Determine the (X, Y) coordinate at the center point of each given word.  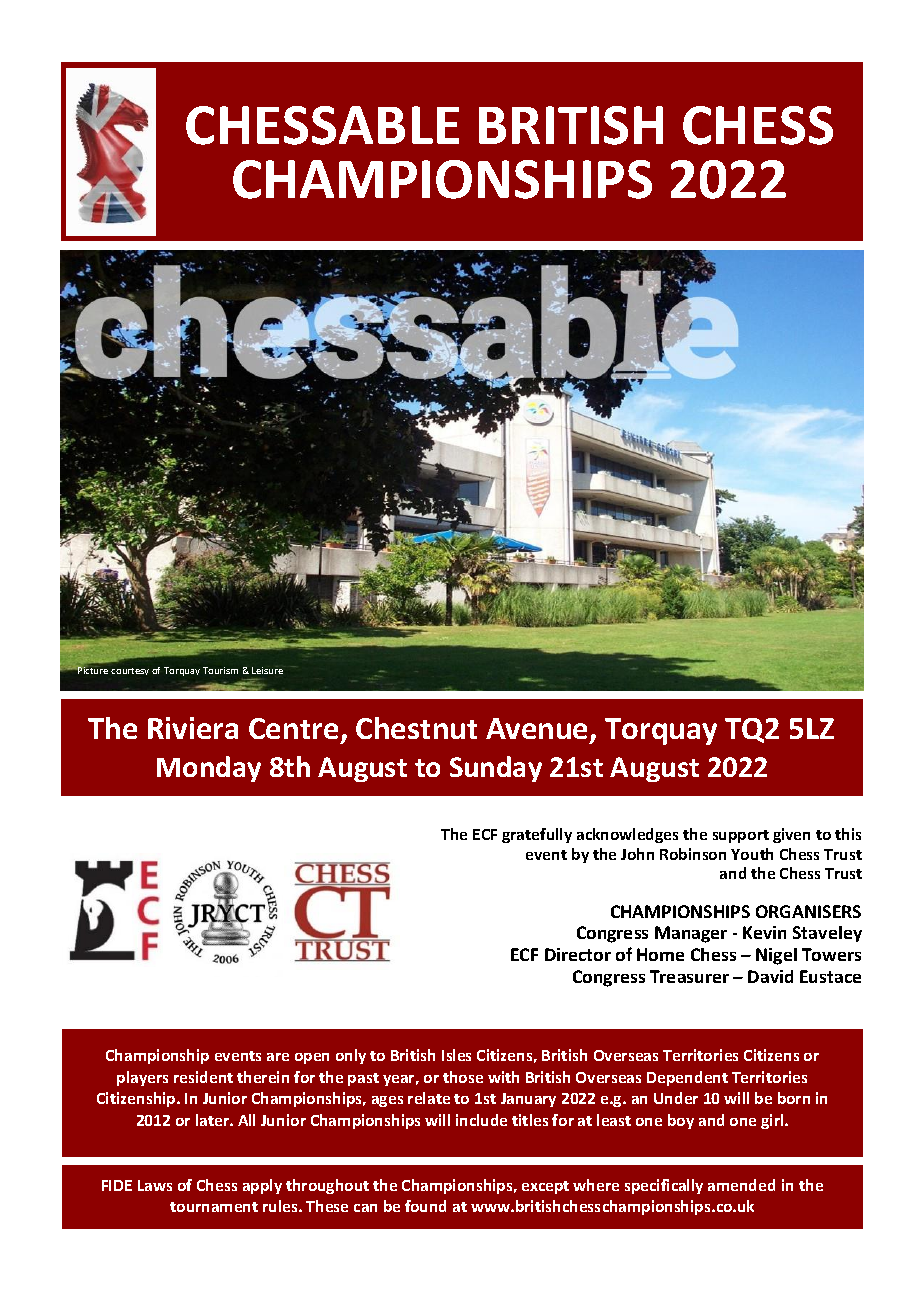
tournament (214, 1207)
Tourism (220, 670)
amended (741, 1185)
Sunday (496, 769)
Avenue (538, 730)
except (545, 1187)
